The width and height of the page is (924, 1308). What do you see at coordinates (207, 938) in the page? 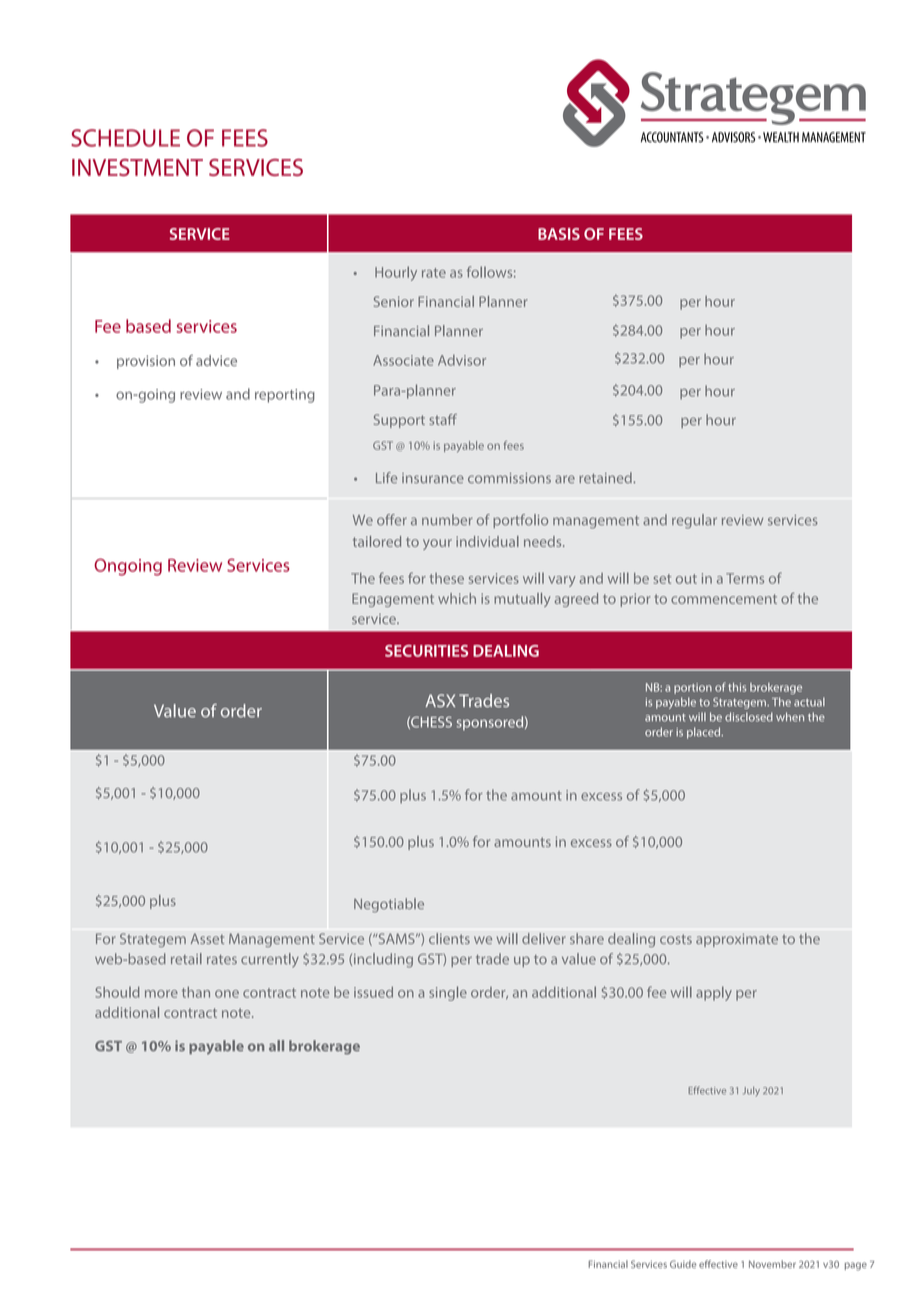
I see `Asset` at bounding box center [207, 938].
